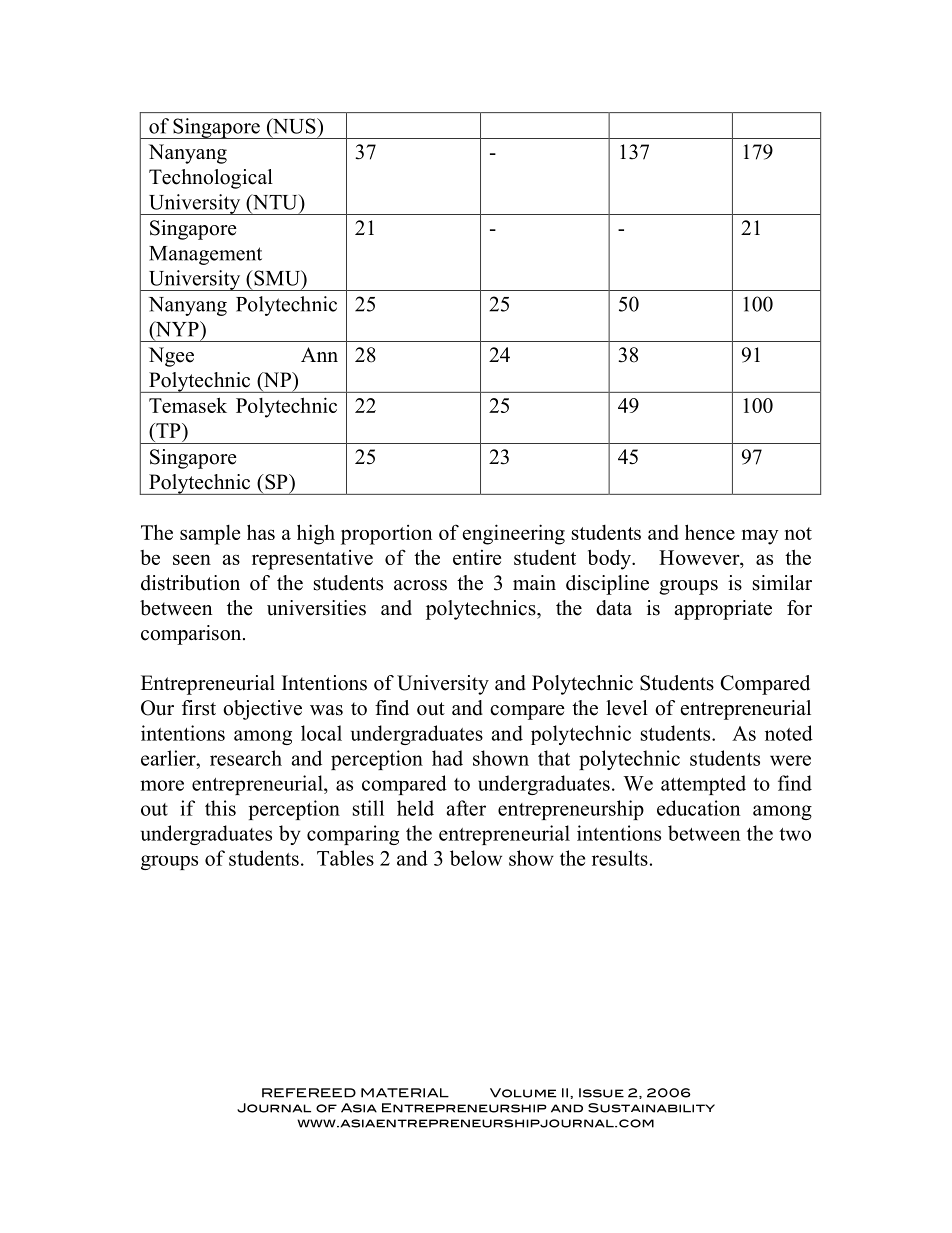  Describe the element at coordinates (723, 610) in the document. I see `appropriate` at that location.
